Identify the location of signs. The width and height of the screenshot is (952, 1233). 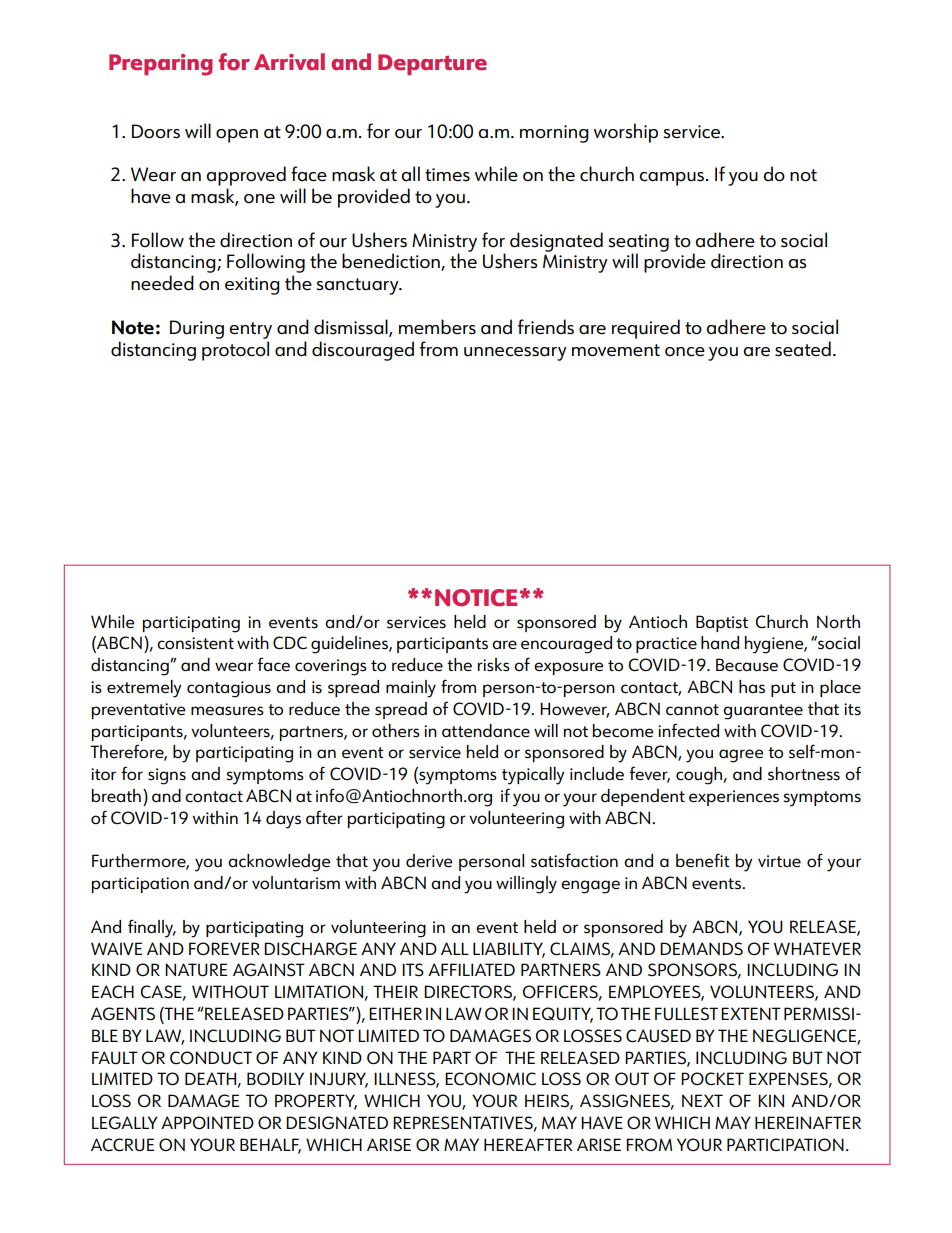
(167, 776).
